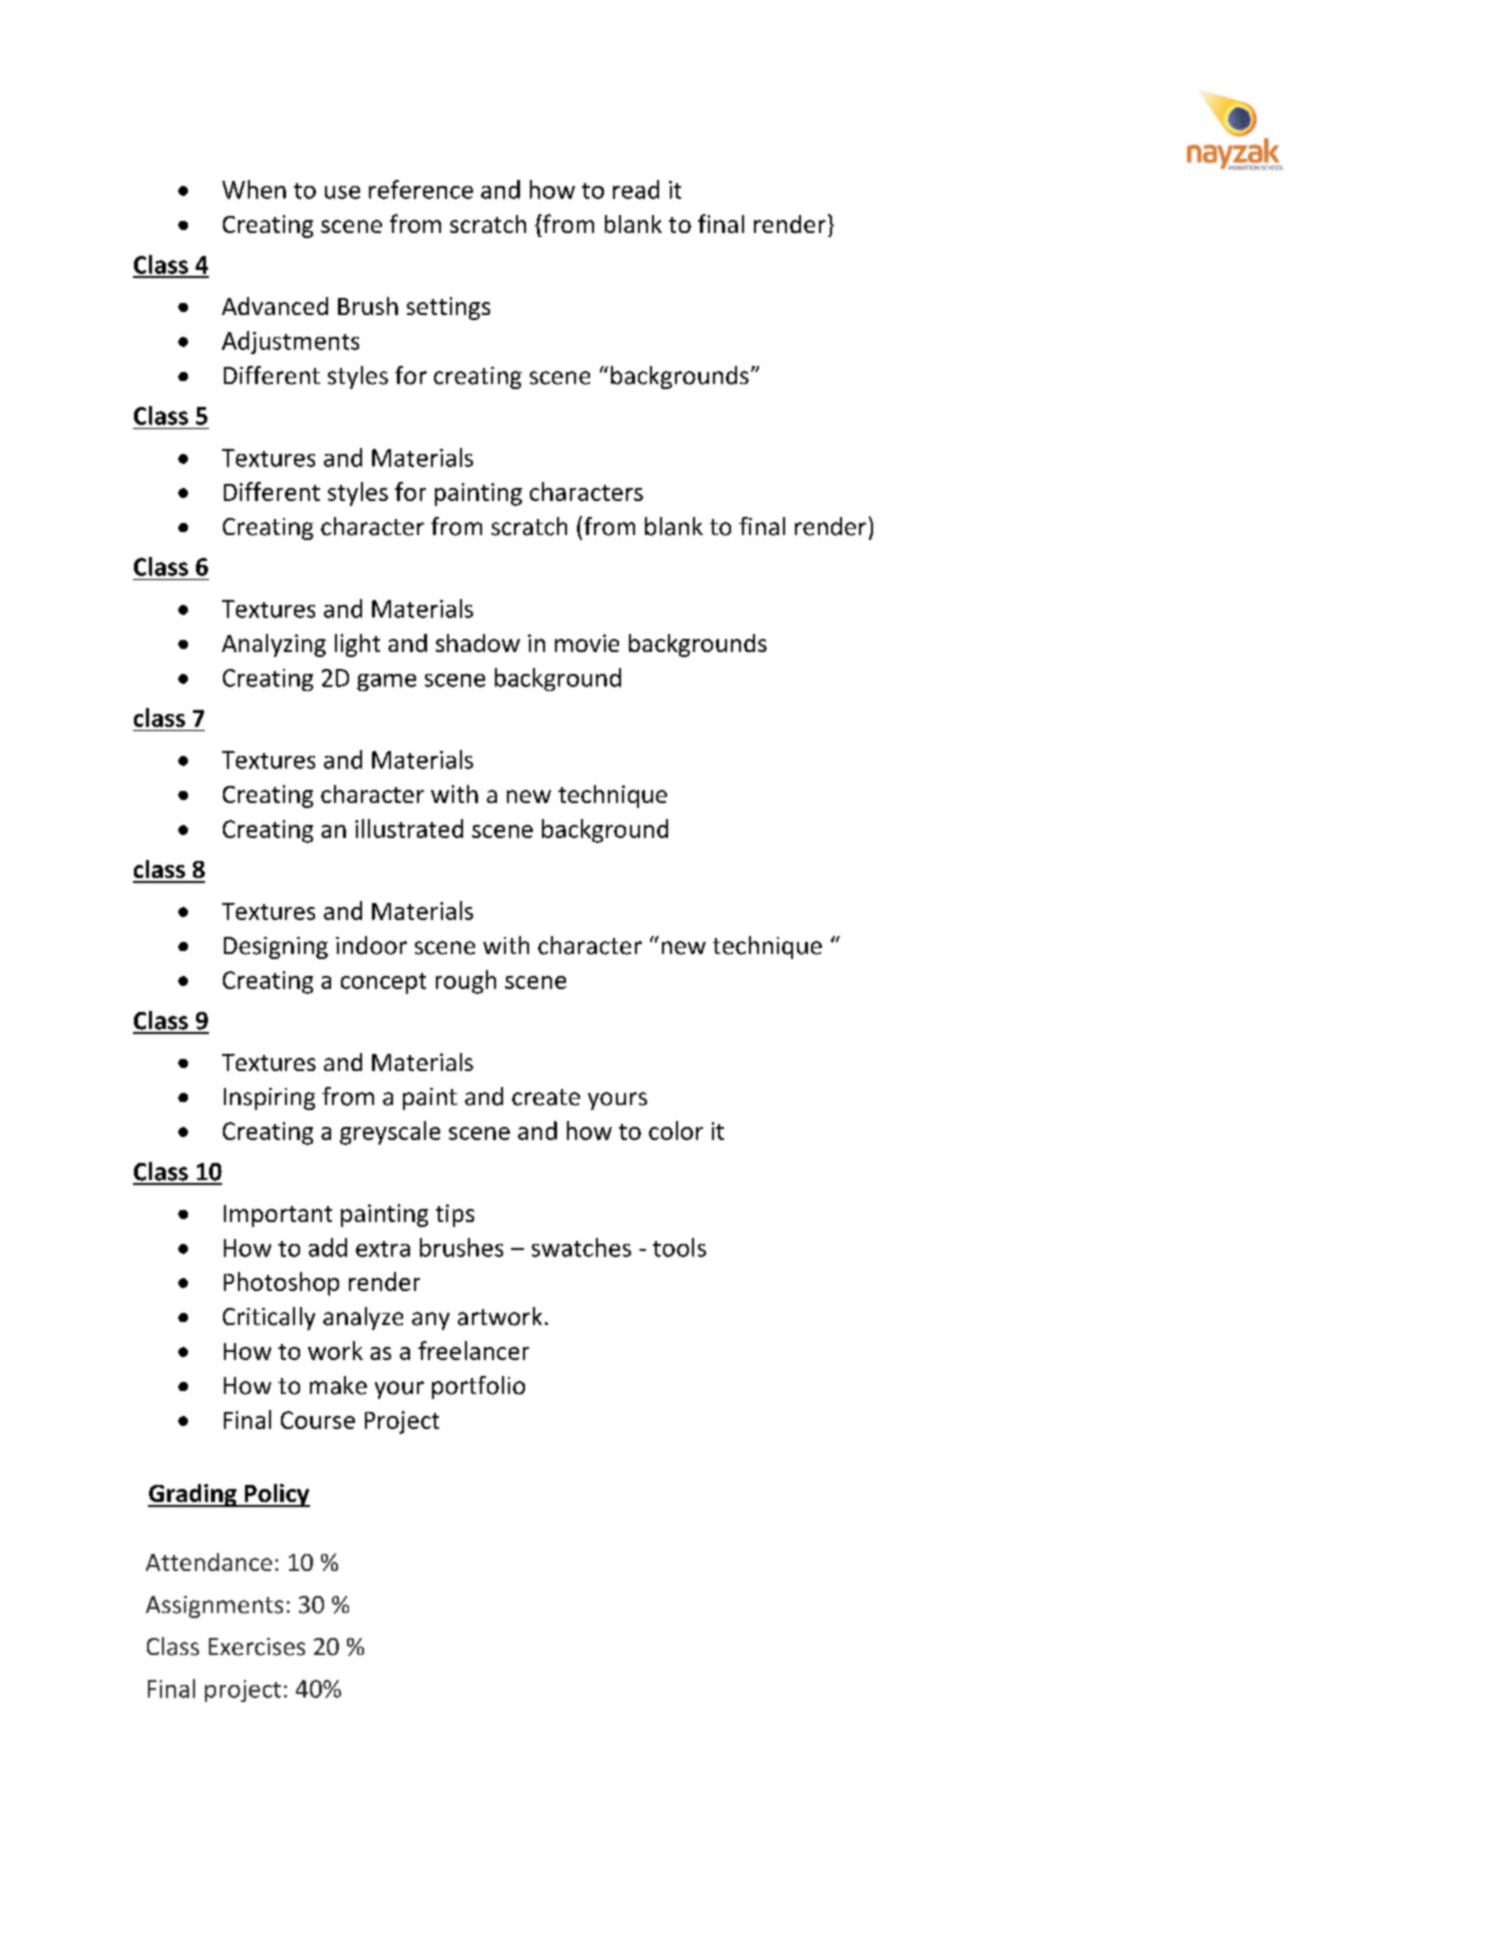  Describe the element at coordinates (546, 1097) in the document. I see `create` at that location.
